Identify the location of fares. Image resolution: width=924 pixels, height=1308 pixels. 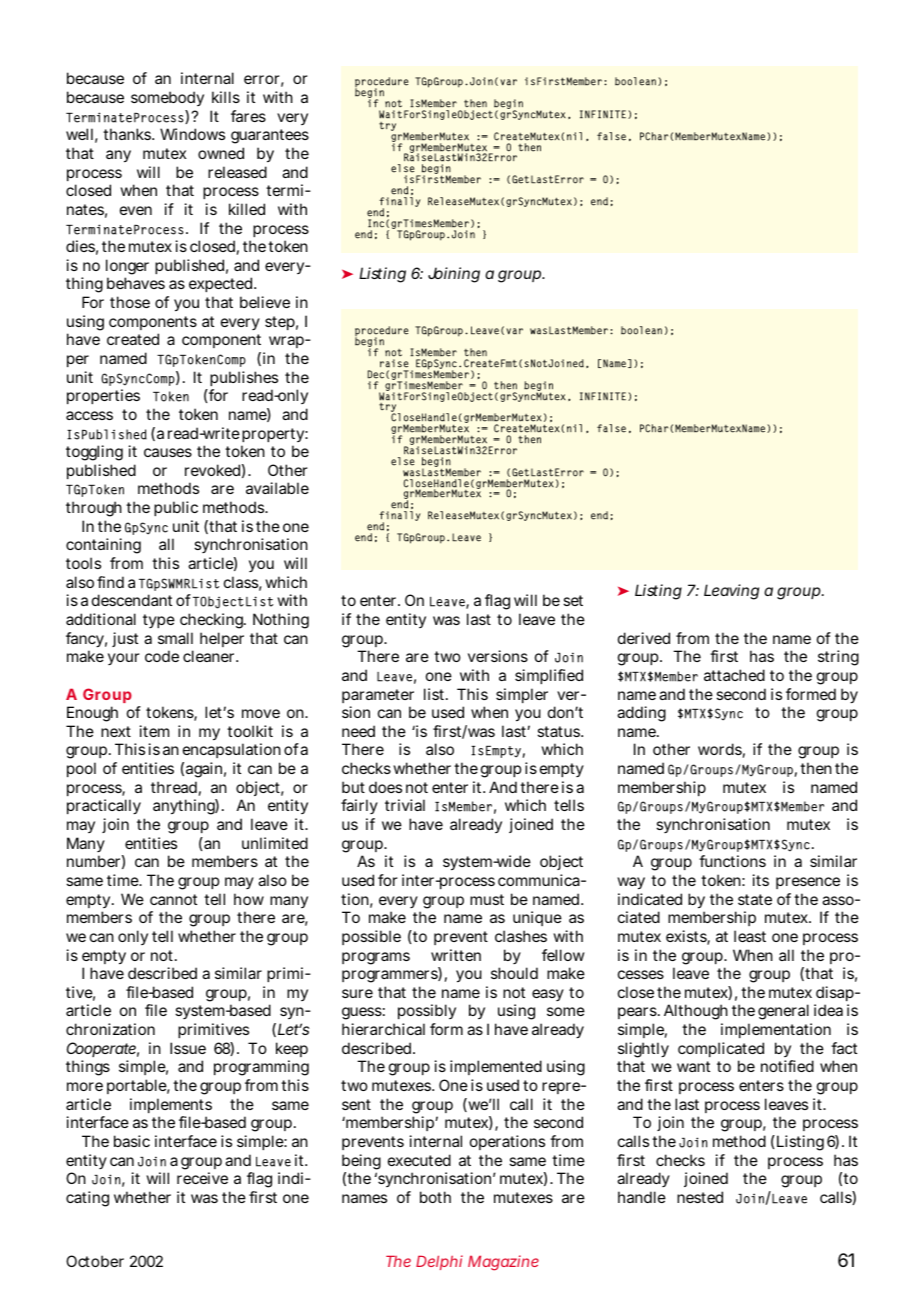
(248, 116).
